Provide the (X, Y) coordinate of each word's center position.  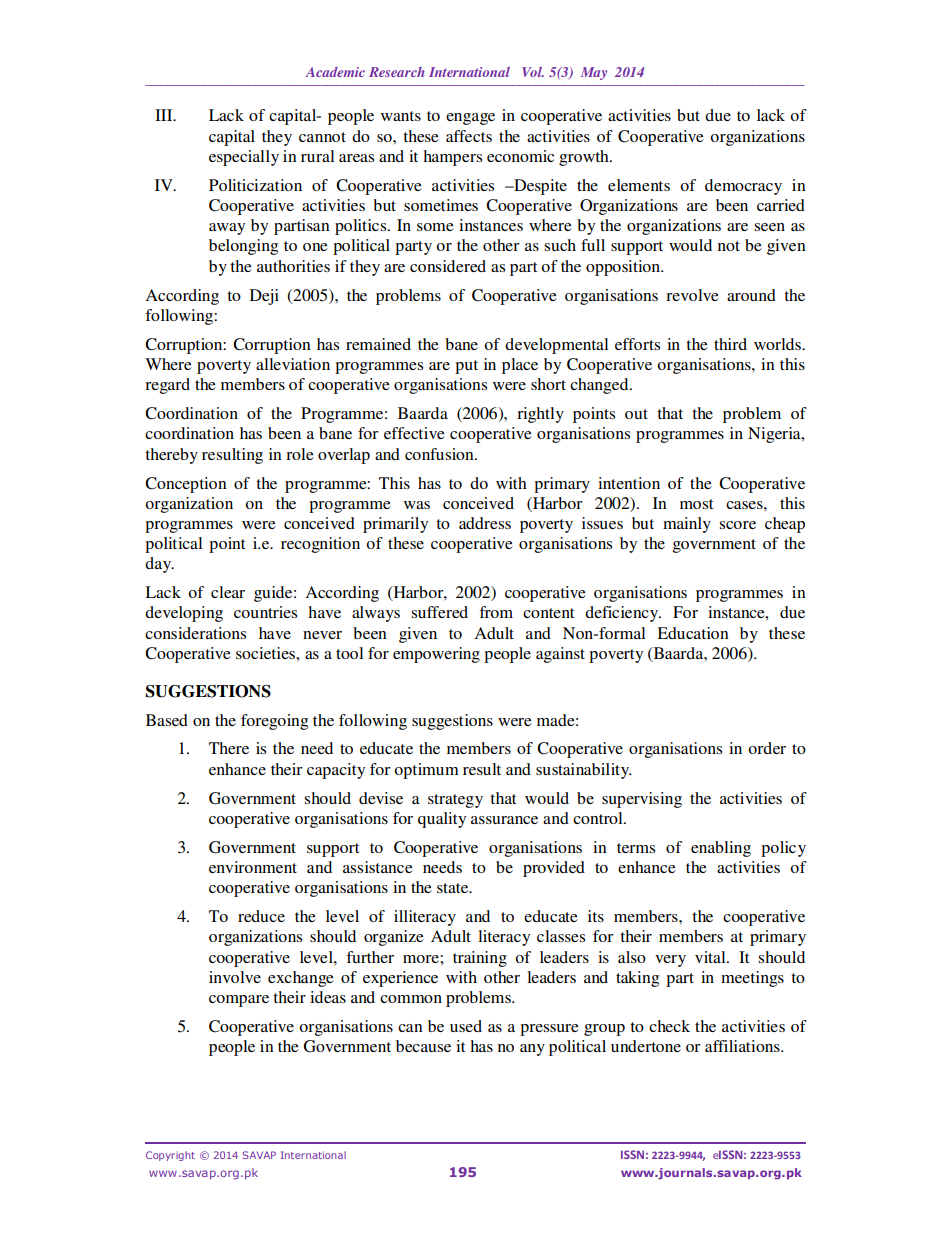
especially (244, 158)
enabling (721, 849)
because (423, 1046)
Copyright (170, 1156)
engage (470, 119)
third (730, 344)
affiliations (743, 1046)
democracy (743, 187)
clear (228, 592)
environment (253, 867)
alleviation (293, 364)
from (496, 612)
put (466, 367)
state (454, 888)
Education (693, 633)
